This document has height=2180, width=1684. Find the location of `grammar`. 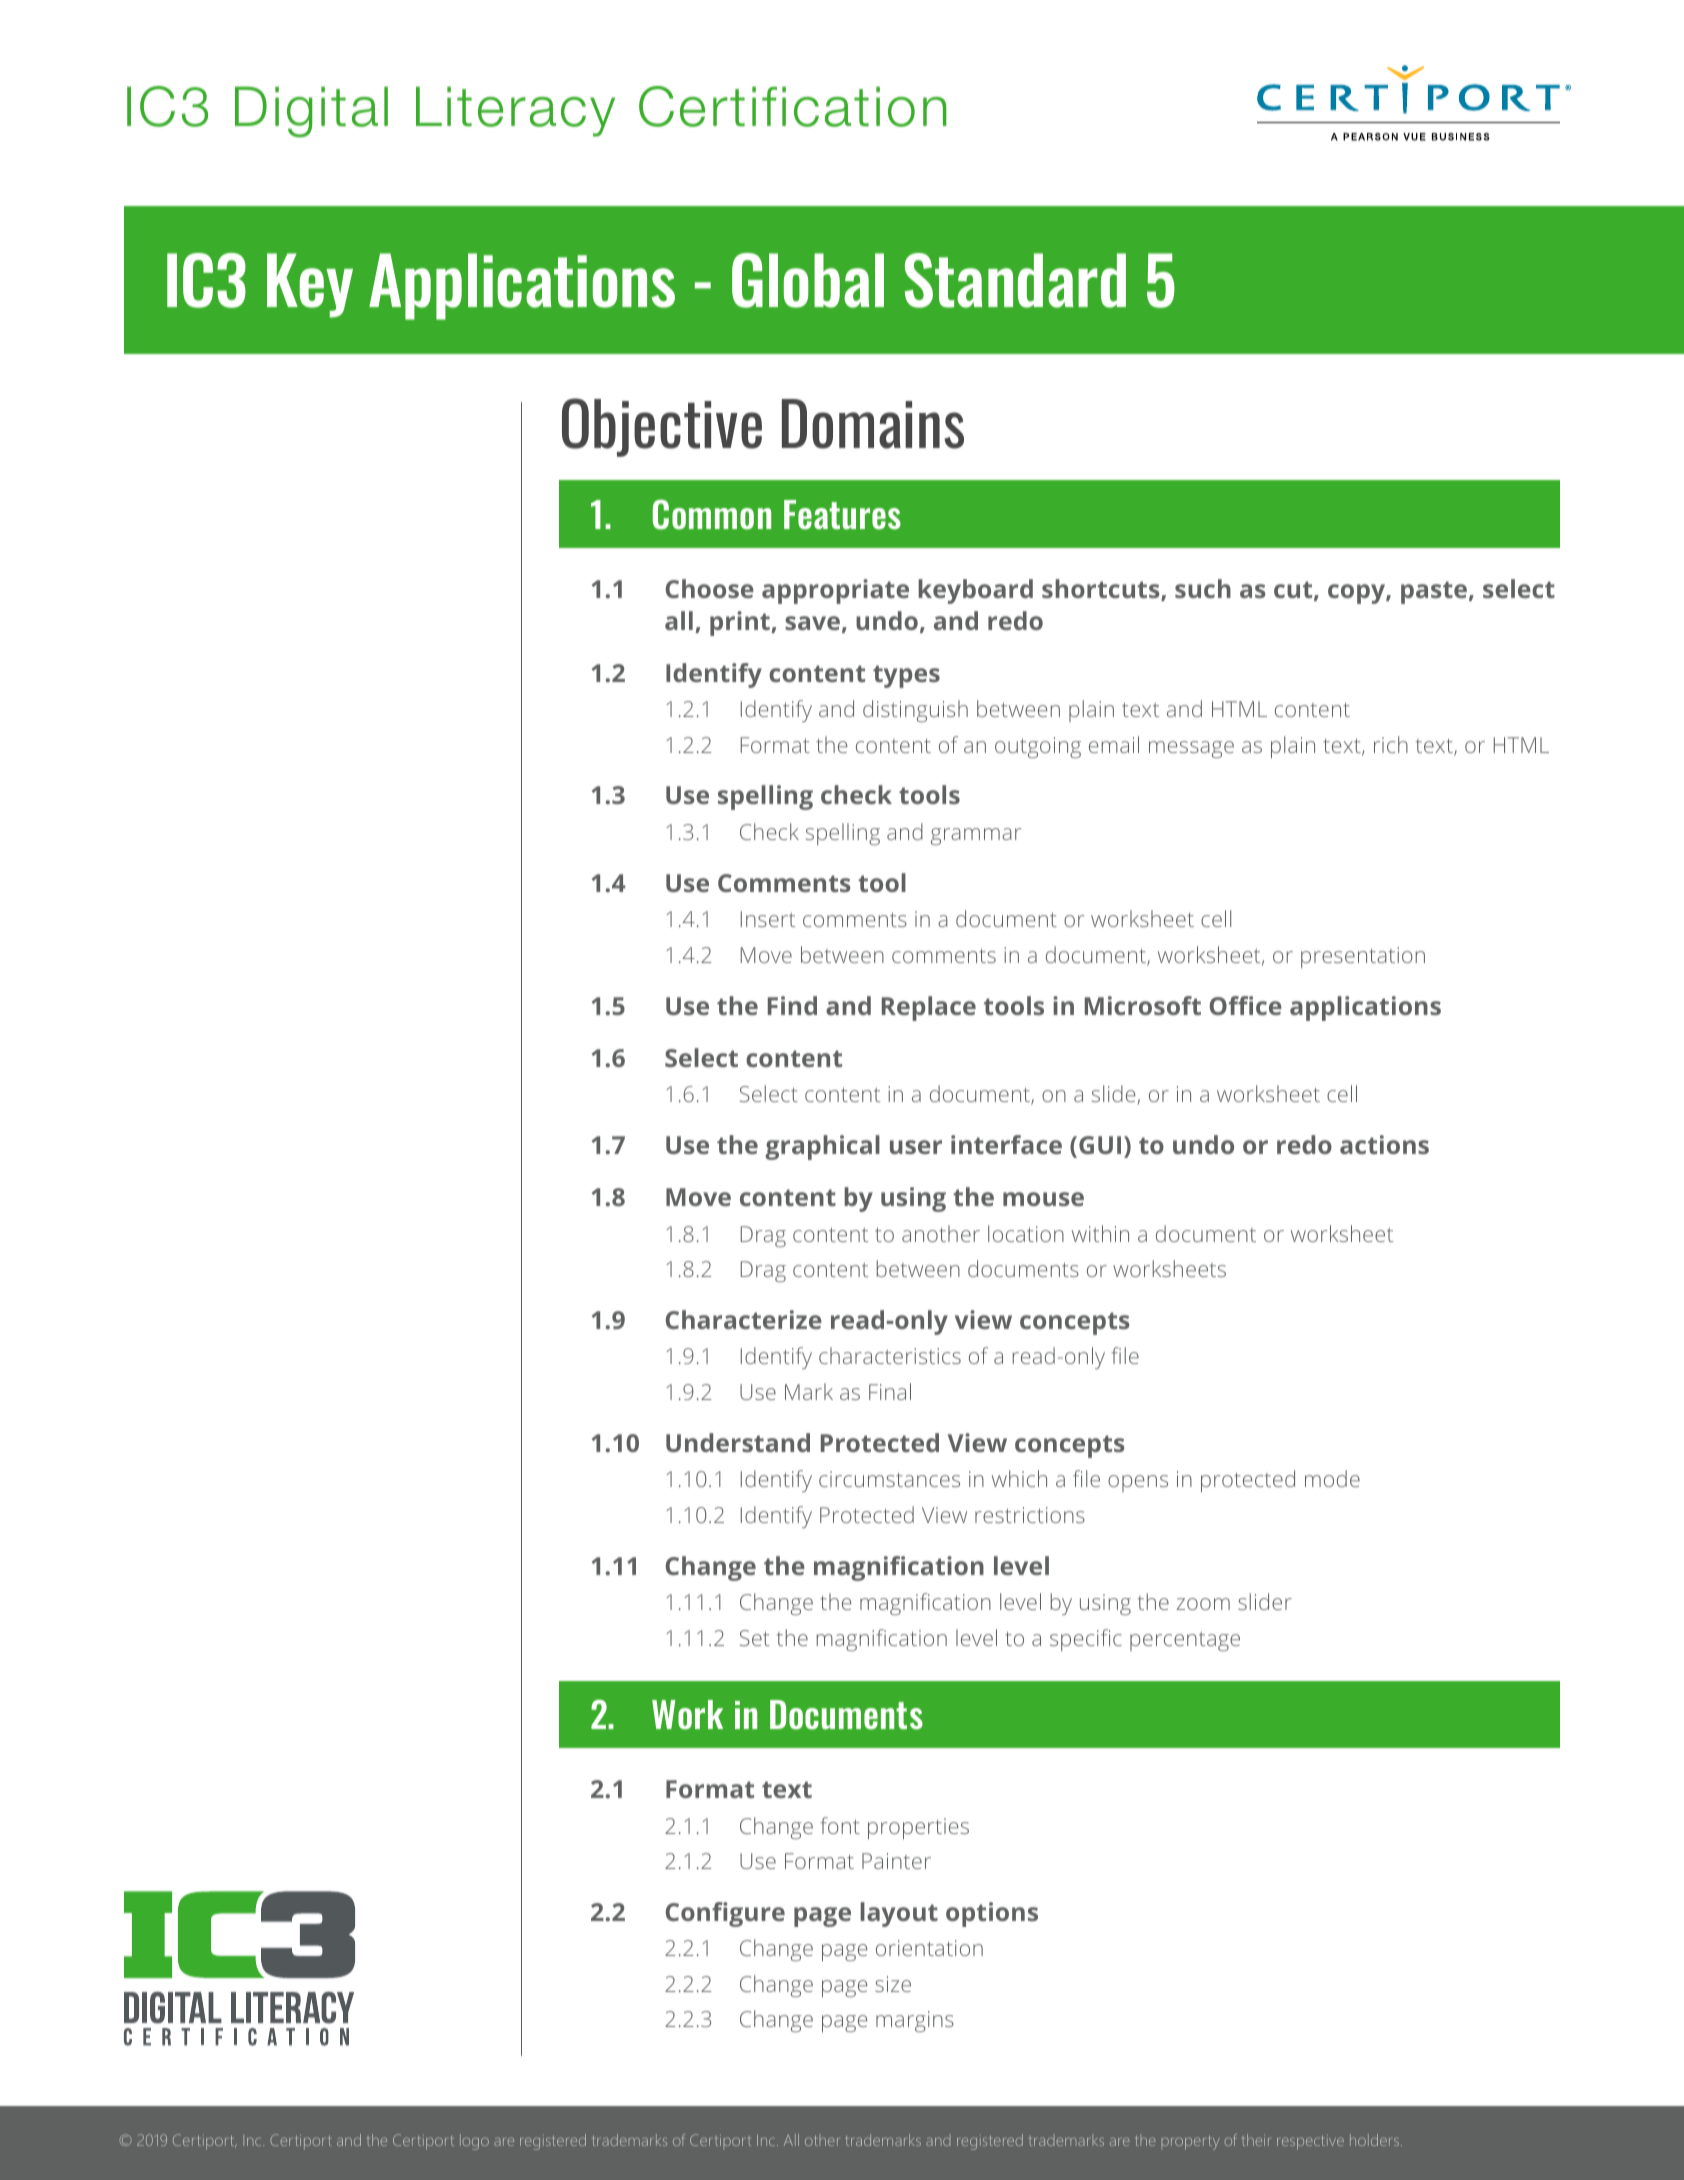

grammar is located at coordinates (976, 836).
